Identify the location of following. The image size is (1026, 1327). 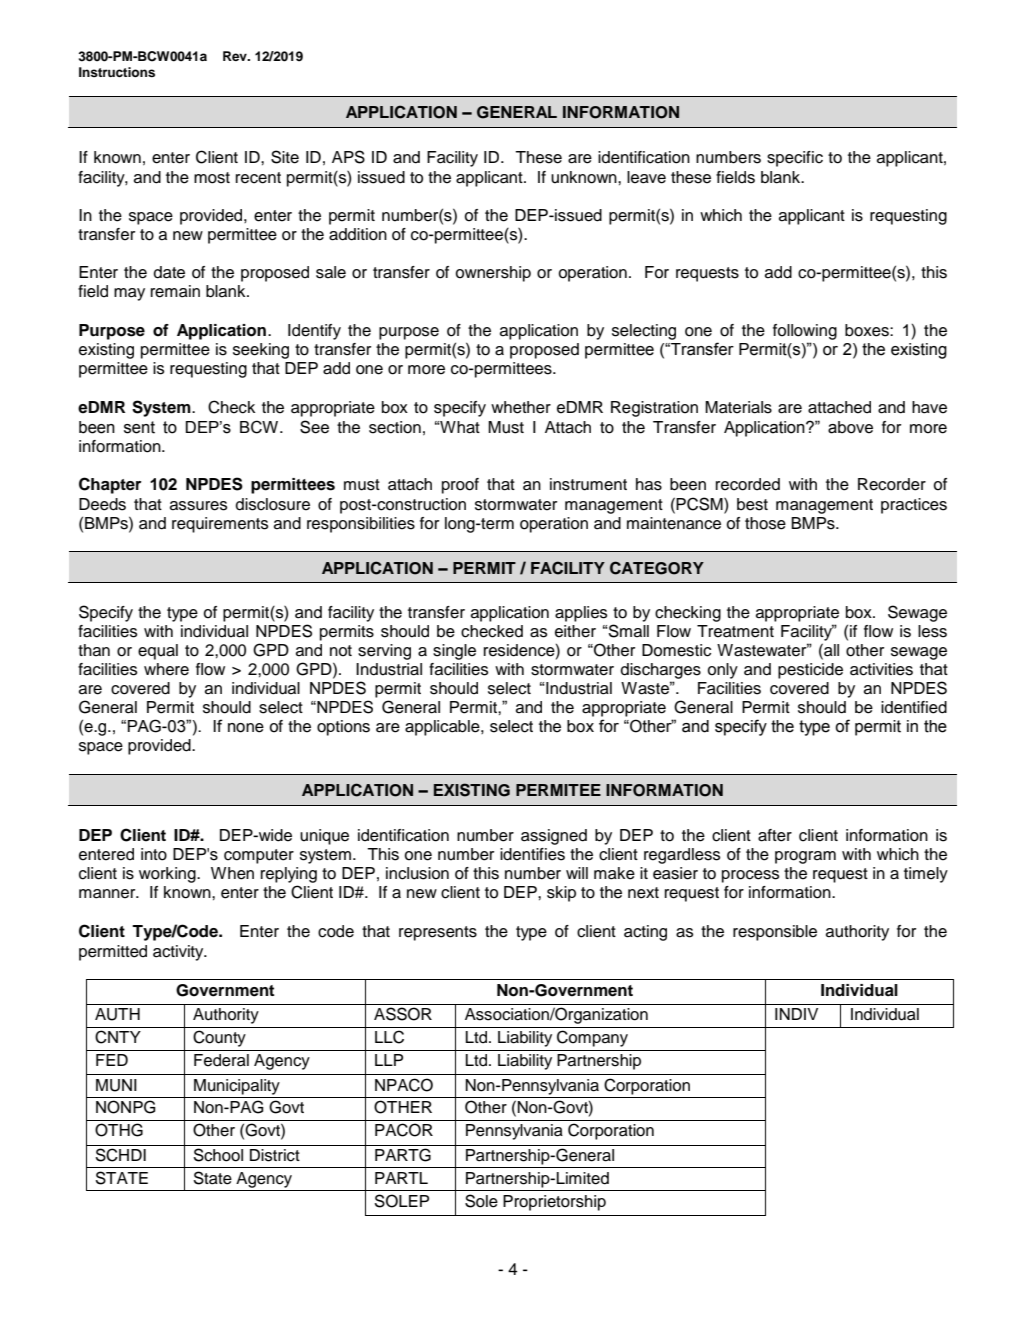
(805, 332).
